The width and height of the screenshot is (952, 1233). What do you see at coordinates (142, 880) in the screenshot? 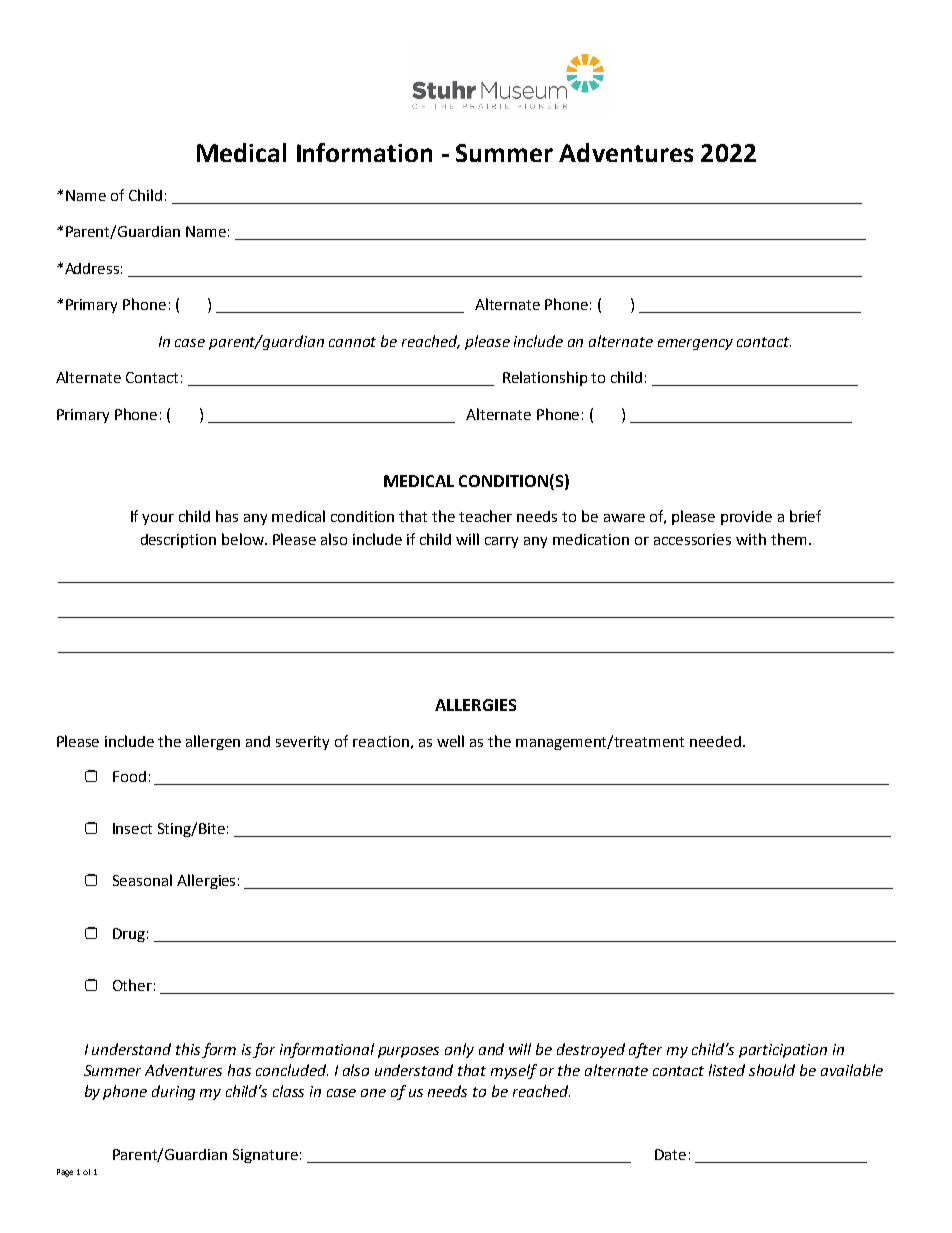
I see `Seasonal` at bounding box center [142, 880].
